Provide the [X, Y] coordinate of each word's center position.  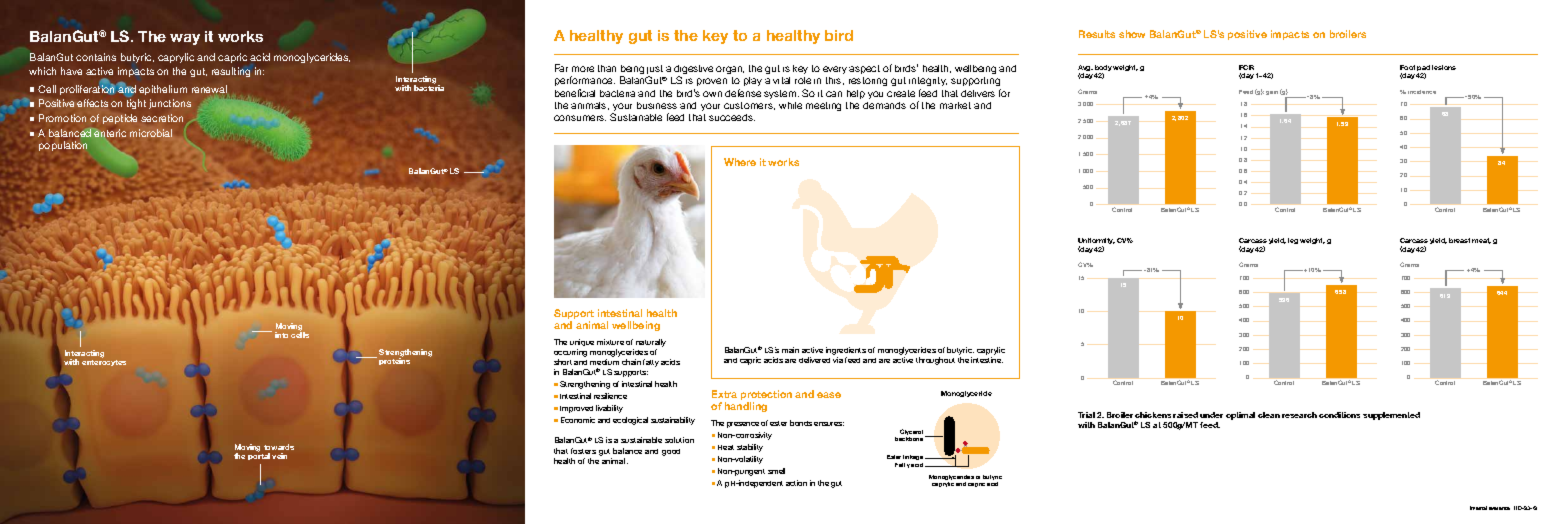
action [796, 483]
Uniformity [1096, 243]
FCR [1246, 67]
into [281, 335]
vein [279, 456]
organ [730, 70]
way [185, 39]
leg [1293, 241]
